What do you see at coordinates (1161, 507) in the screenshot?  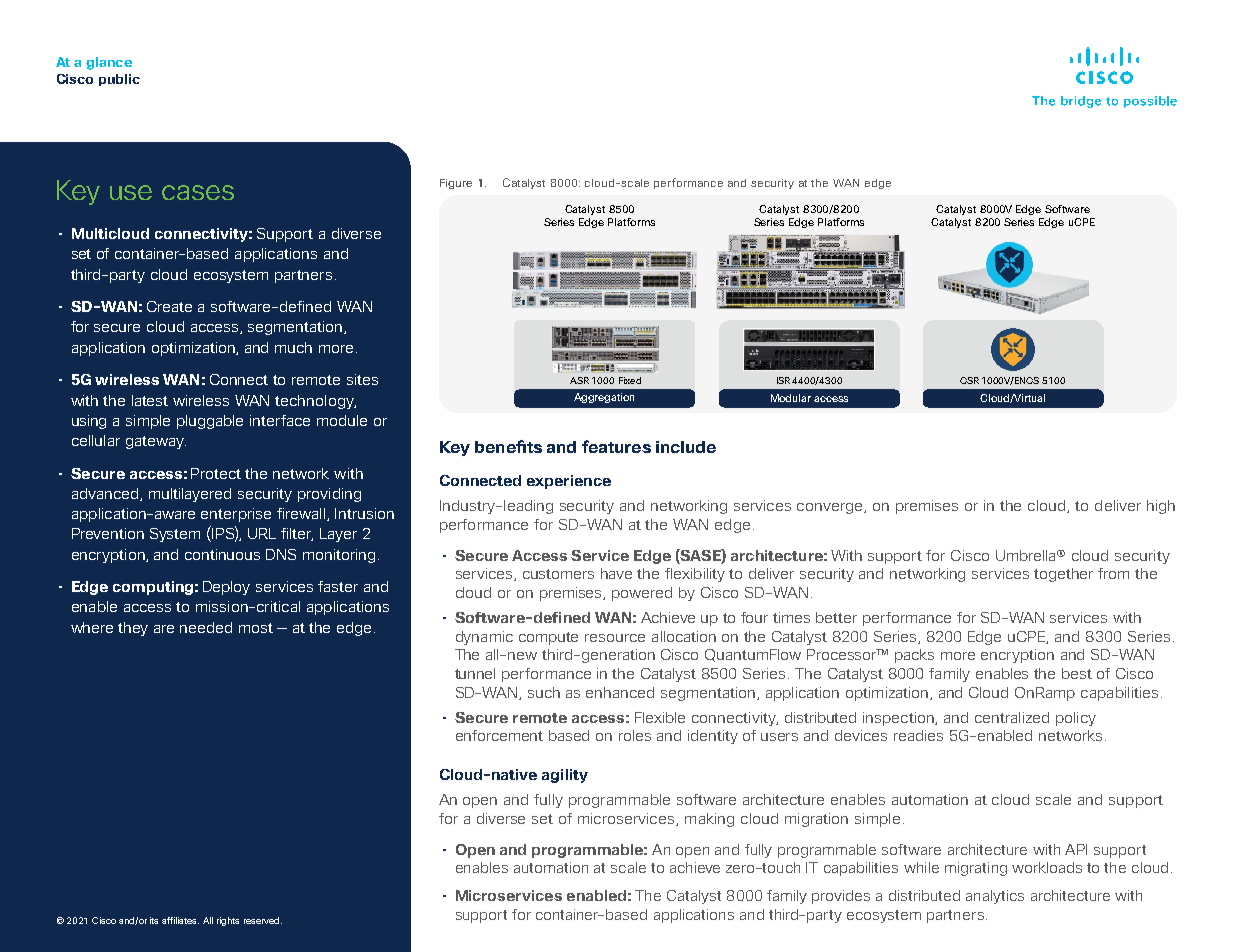 I see `high` at bounding box center [1161, 507].
